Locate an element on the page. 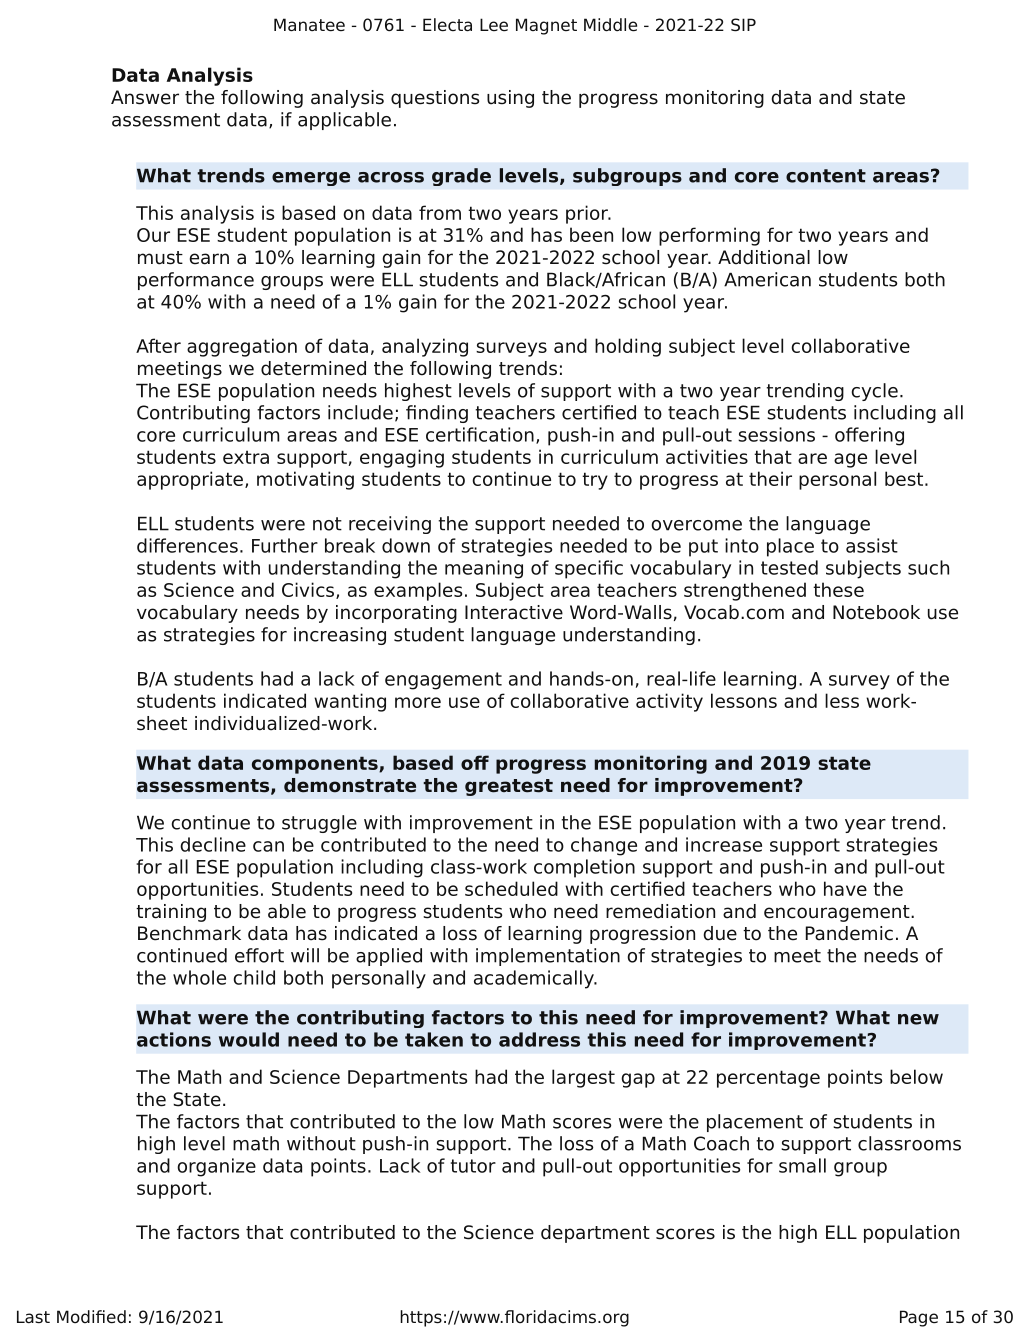  tutor is located at coordinates (473, 1166).
